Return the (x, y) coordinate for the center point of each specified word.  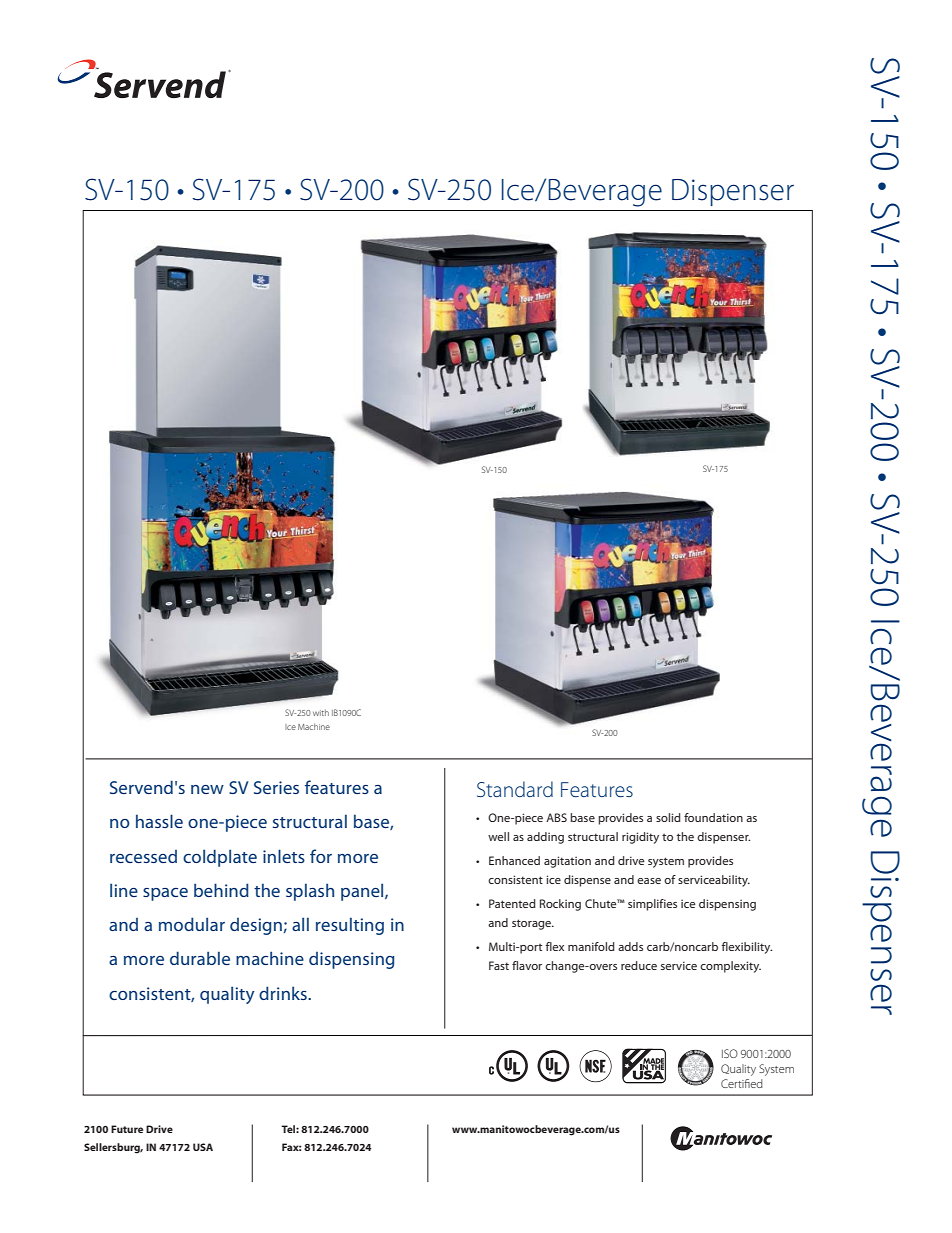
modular (192, 924)
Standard (515, 789)
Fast (499, 965)
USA (203, 1147)
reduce (639, 965)
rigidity (640, 838)
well (498, 836)
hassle (159, 821)
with (321, 712)
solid (668, 817)
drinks (284, 993)
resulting (350, 926)
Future (127, 1129)
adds (630, 946)
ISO (730, 1053)
